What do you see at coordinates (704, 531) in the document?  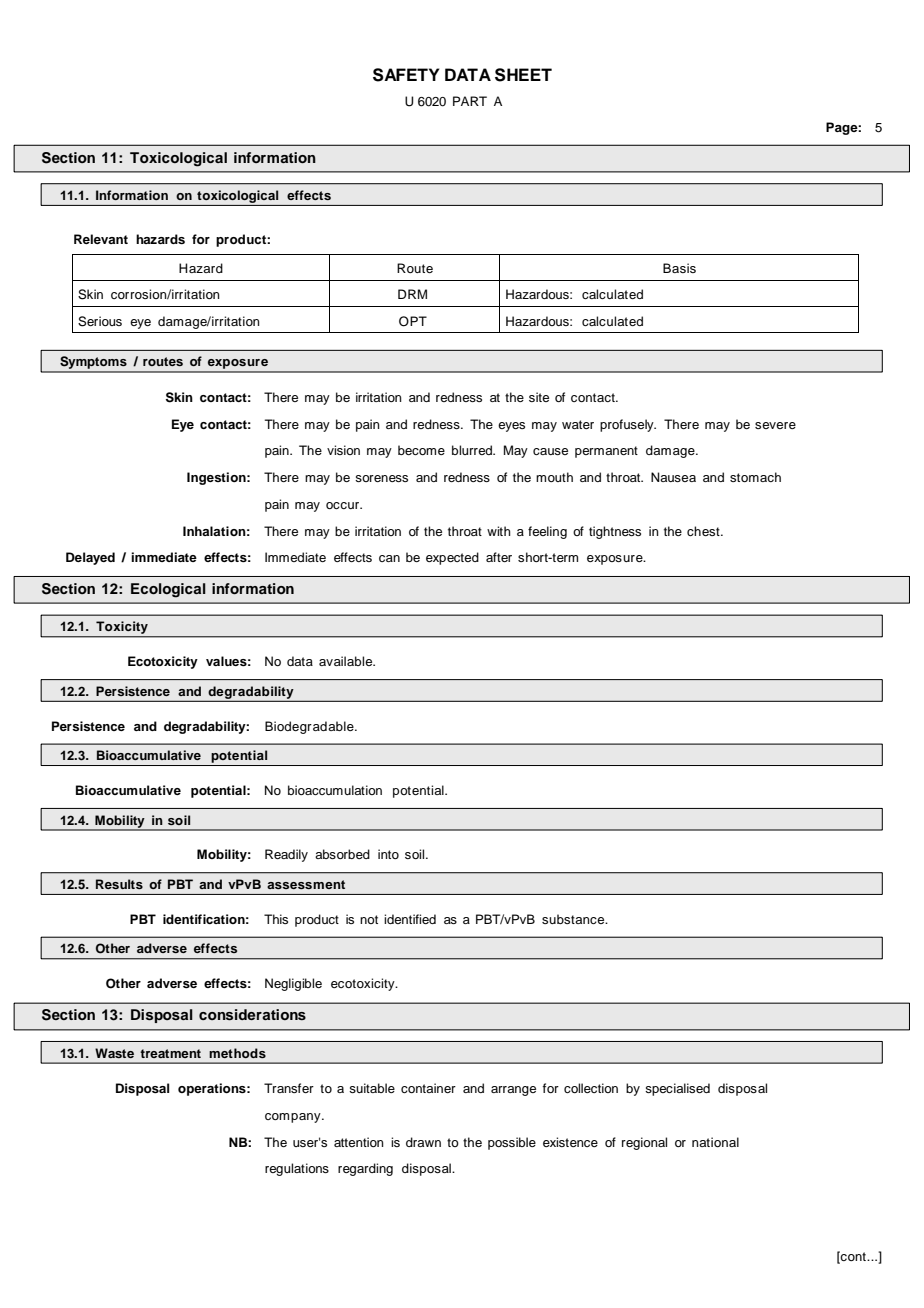 I see `chest` at bounding box center [704, 531].
